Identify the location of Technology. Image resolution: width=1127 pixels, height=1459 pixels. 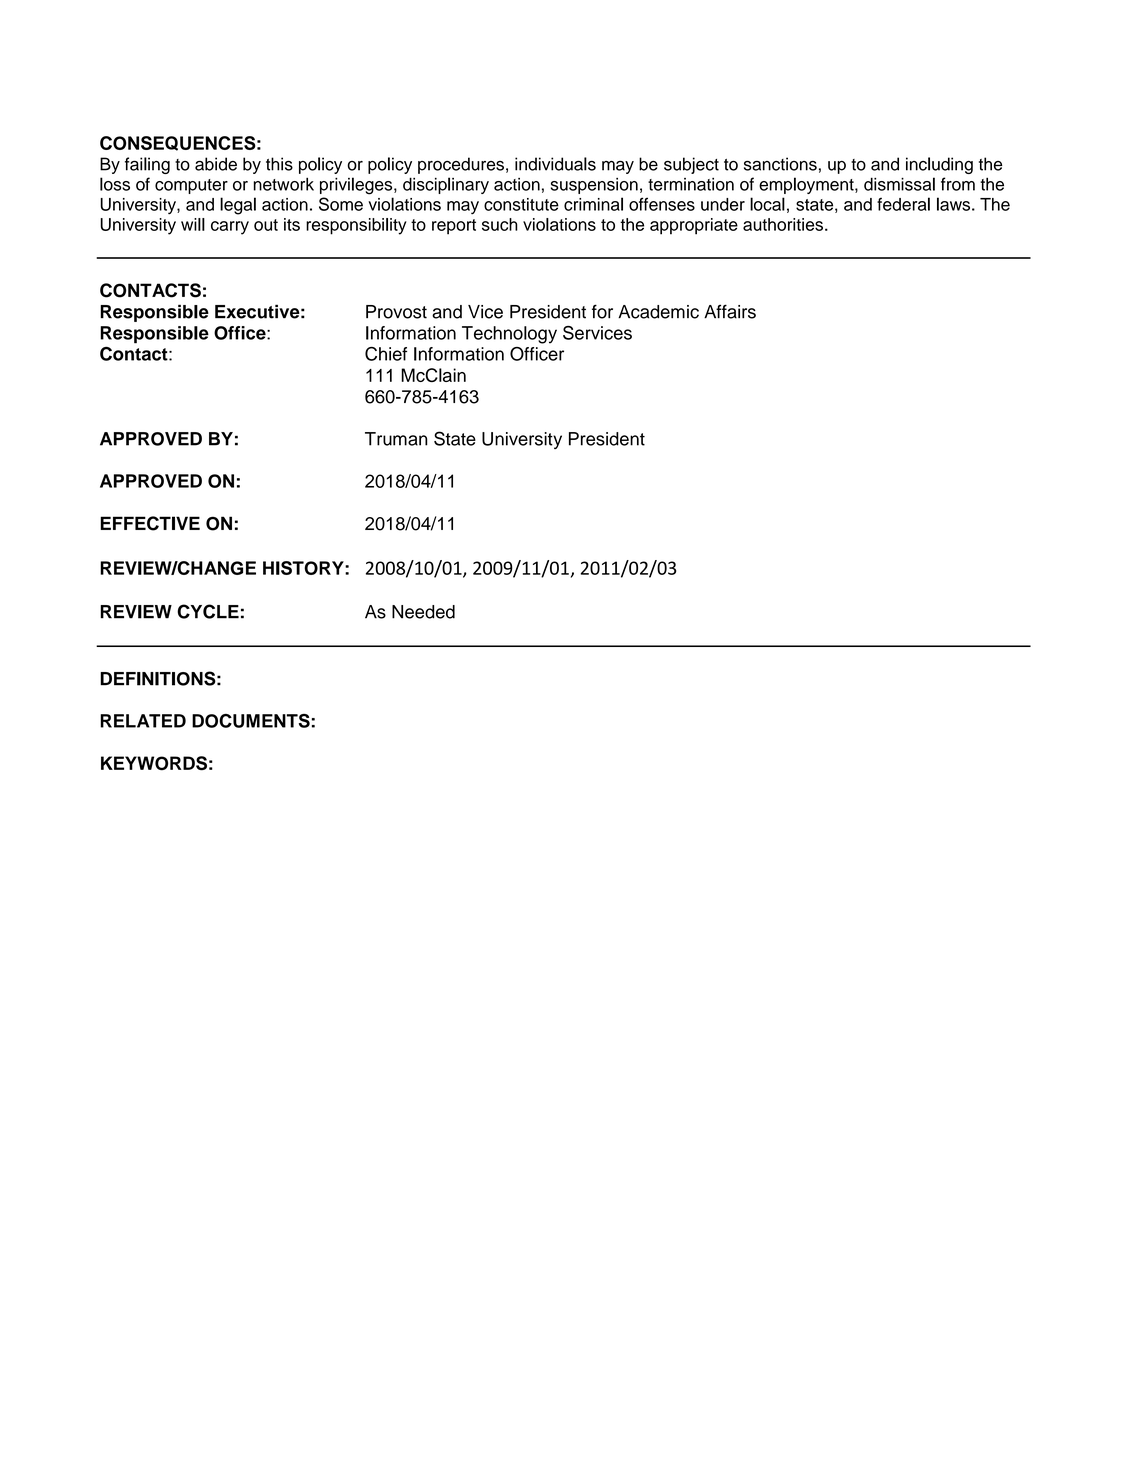
(509, 335).
